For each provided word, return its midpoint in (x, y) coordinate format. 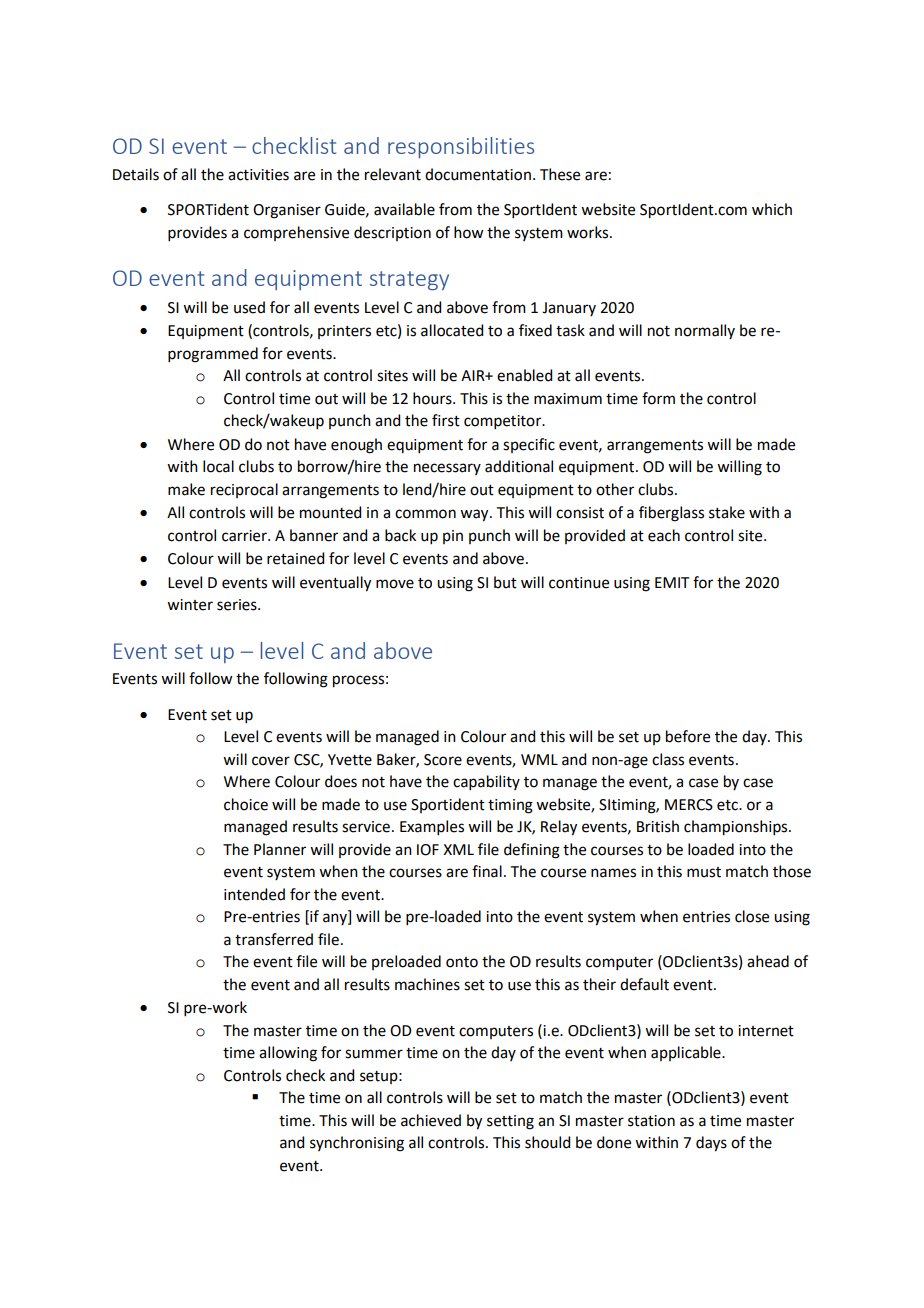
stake (727, 512)
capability (486, 782)
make (186, 489)
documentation (478, 174)
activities (258, 175)
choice (246, 804)
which (772, 209)
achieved (431, 1120)
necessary (447, 469)
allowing (288, 1054)
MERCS (689, 805)
